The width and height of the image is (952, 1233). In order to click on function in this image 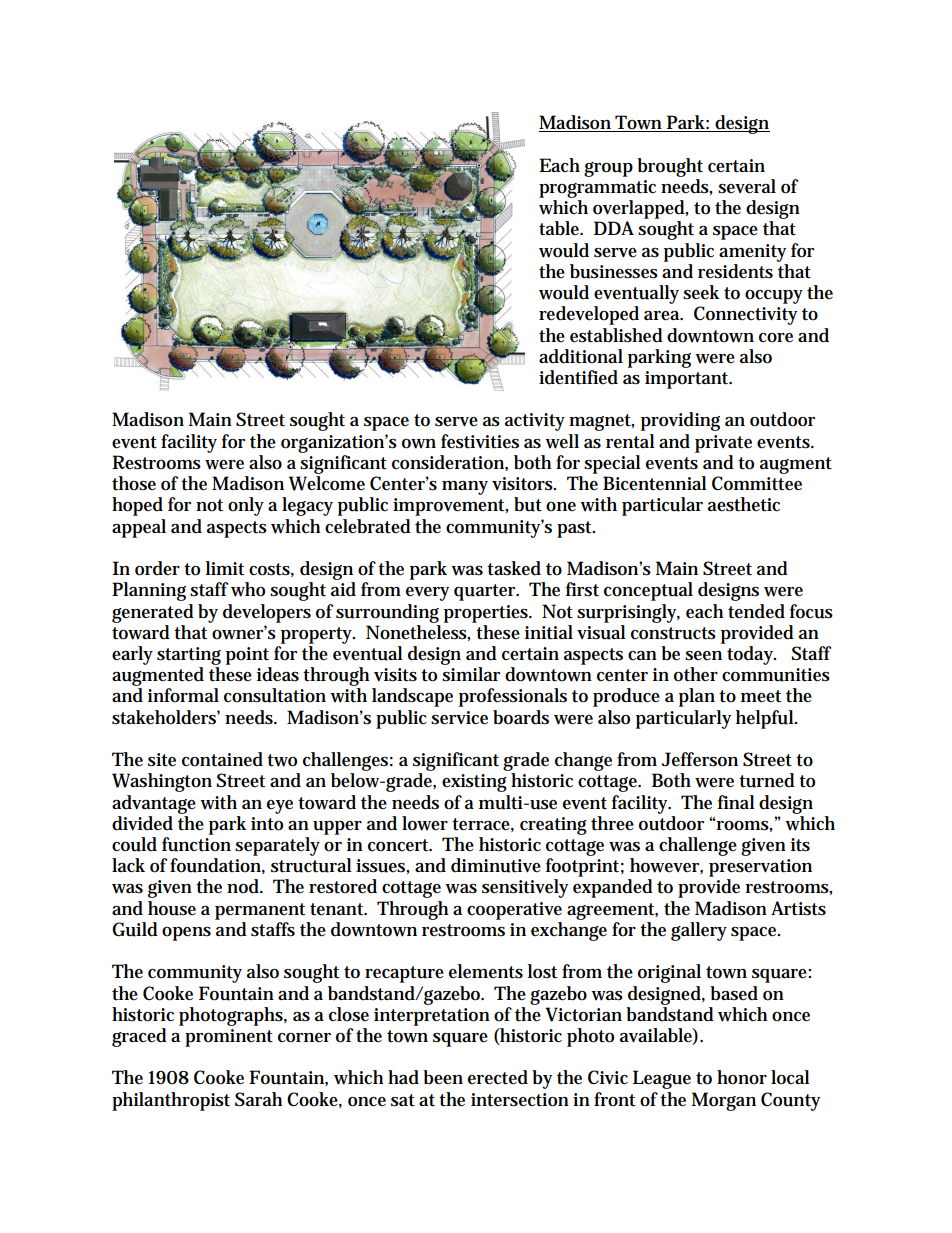, I will do `click(196, 844)`.
